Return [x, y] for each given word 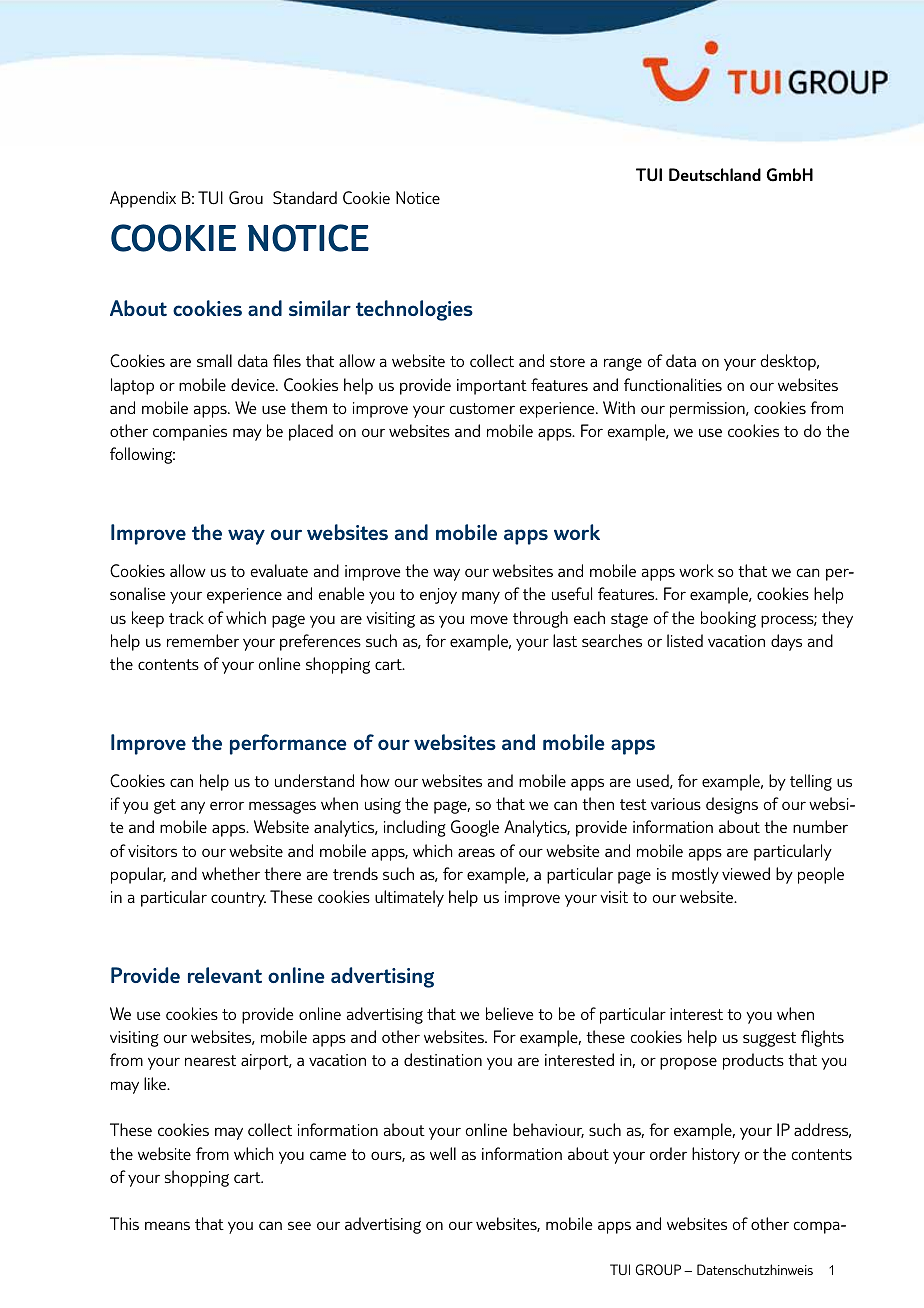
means [167, 1225]
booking [728, 619]
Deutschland [715, 174]
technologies [414, 310]
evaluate [279, 570]
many [481, 597]
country [238, 899]
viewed [746, 873]
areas [476, 852]
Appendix [143, 199]
